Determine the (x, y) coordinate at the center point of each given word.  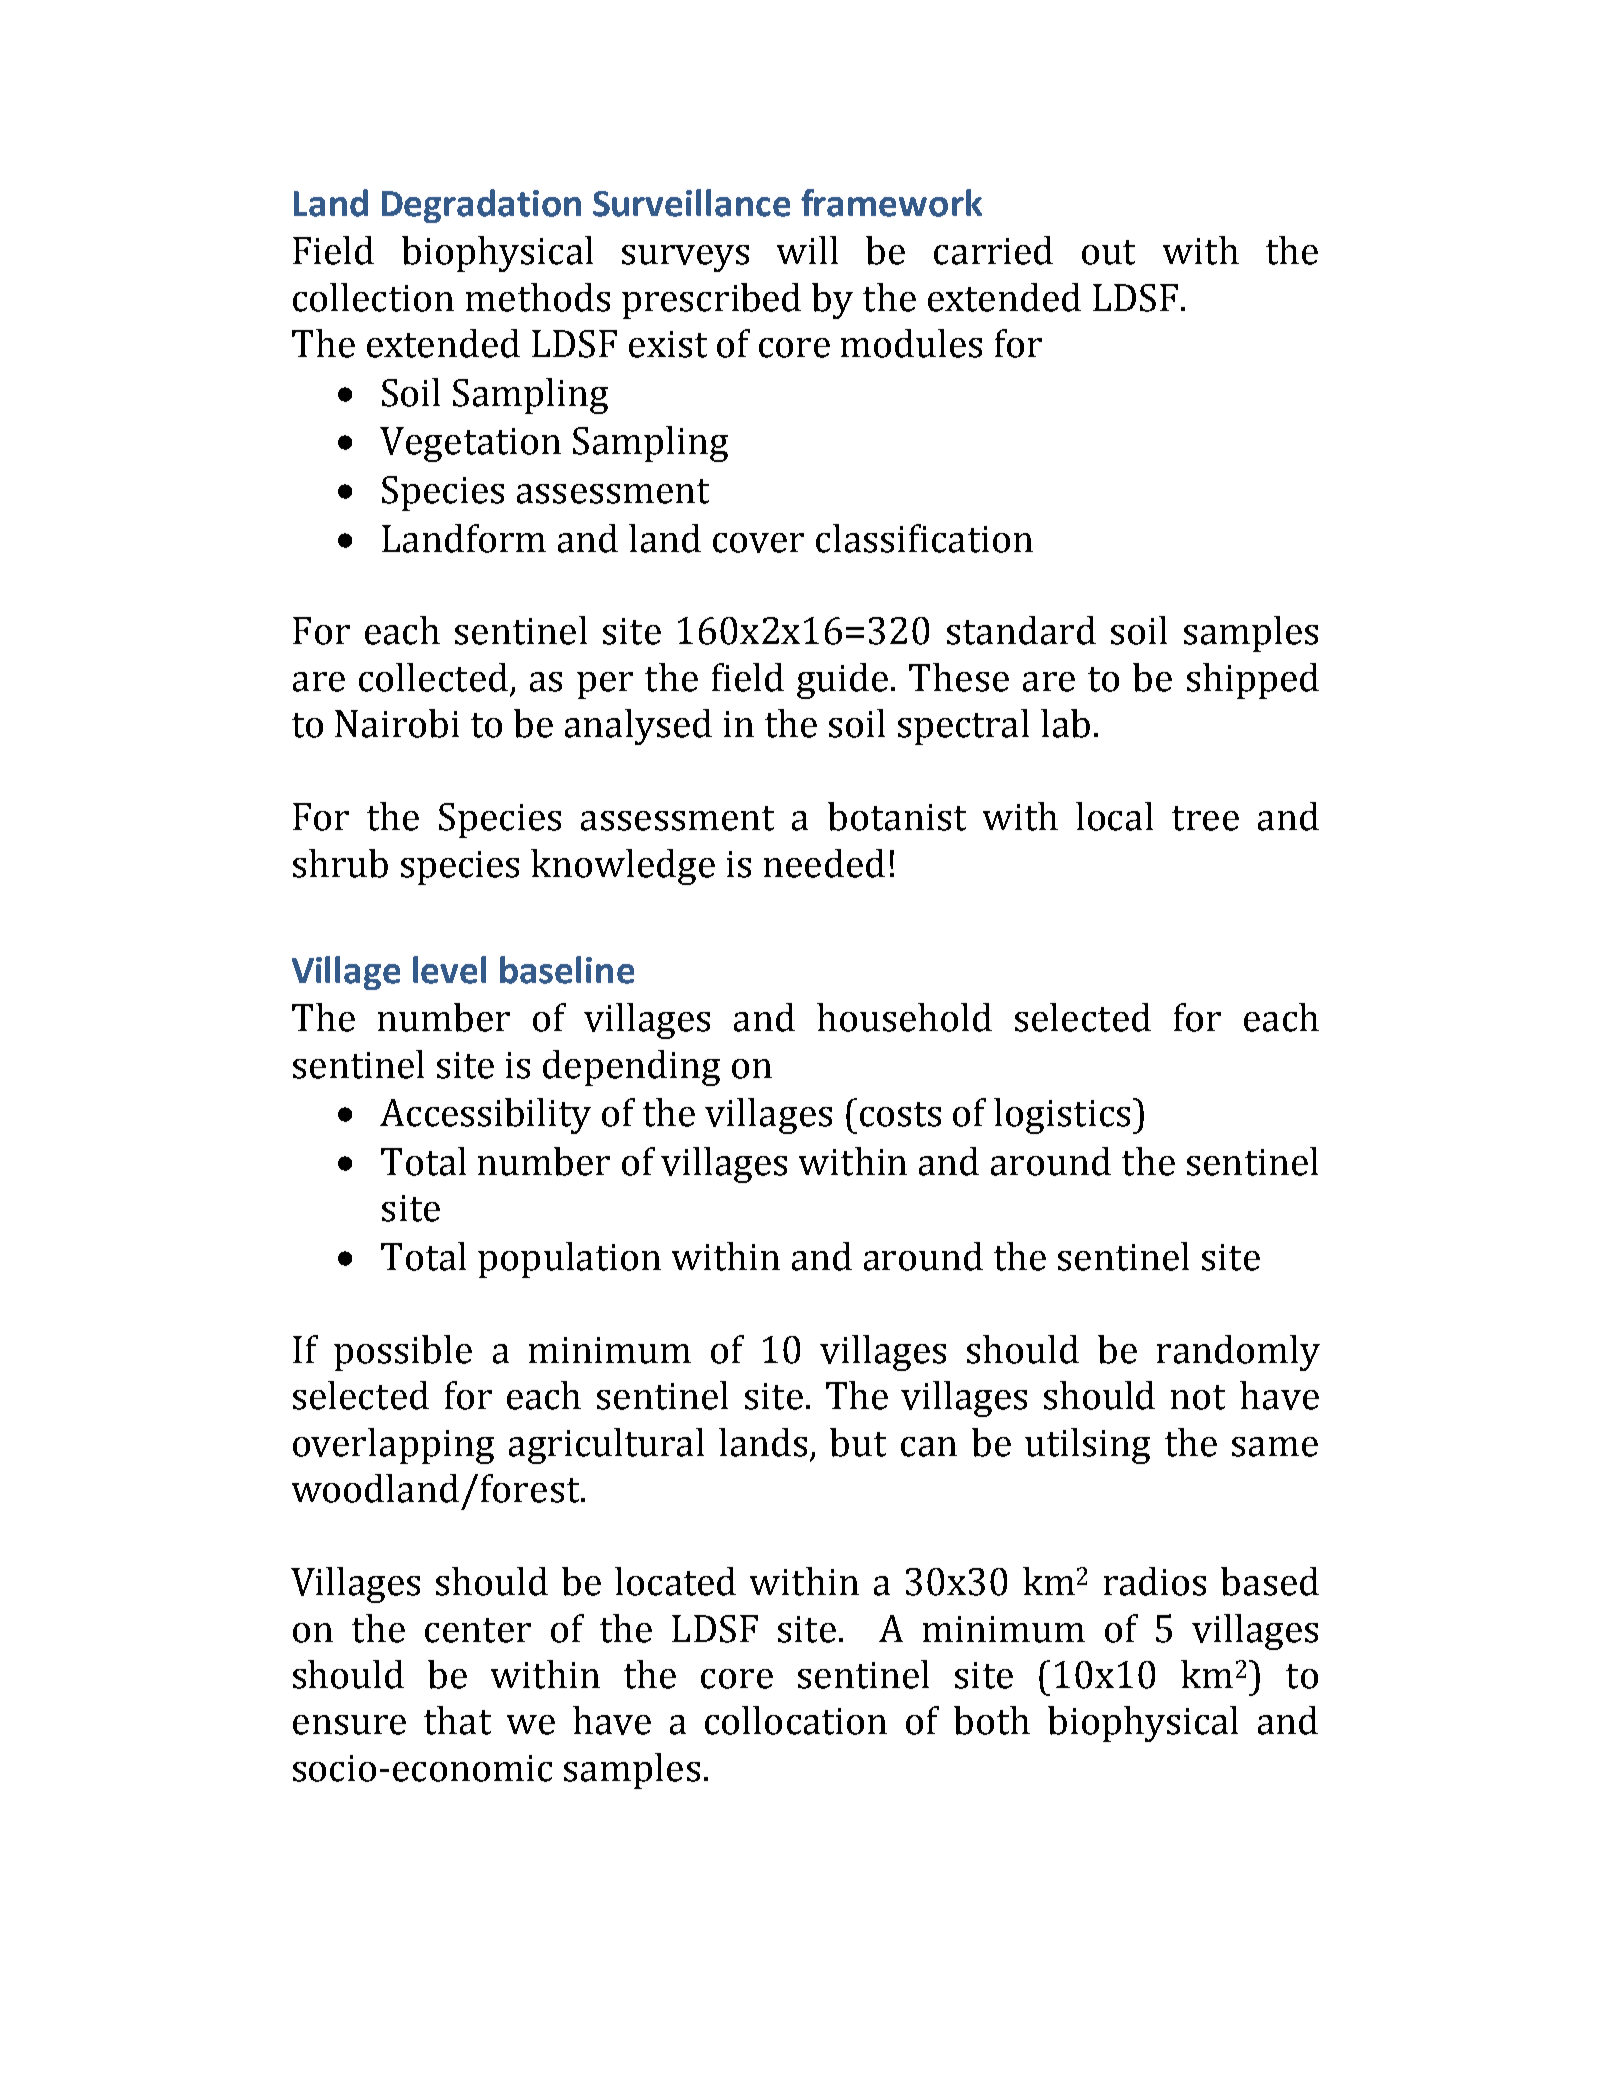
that (457, 1720)
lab (1065, 723)
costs (900, 1114)
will (807, 250)
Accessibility (485, 1116)
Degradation (481, 206)
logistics (1062, 1116)
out (1108, 252)
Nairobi (397, 723)
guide (842, 681)
